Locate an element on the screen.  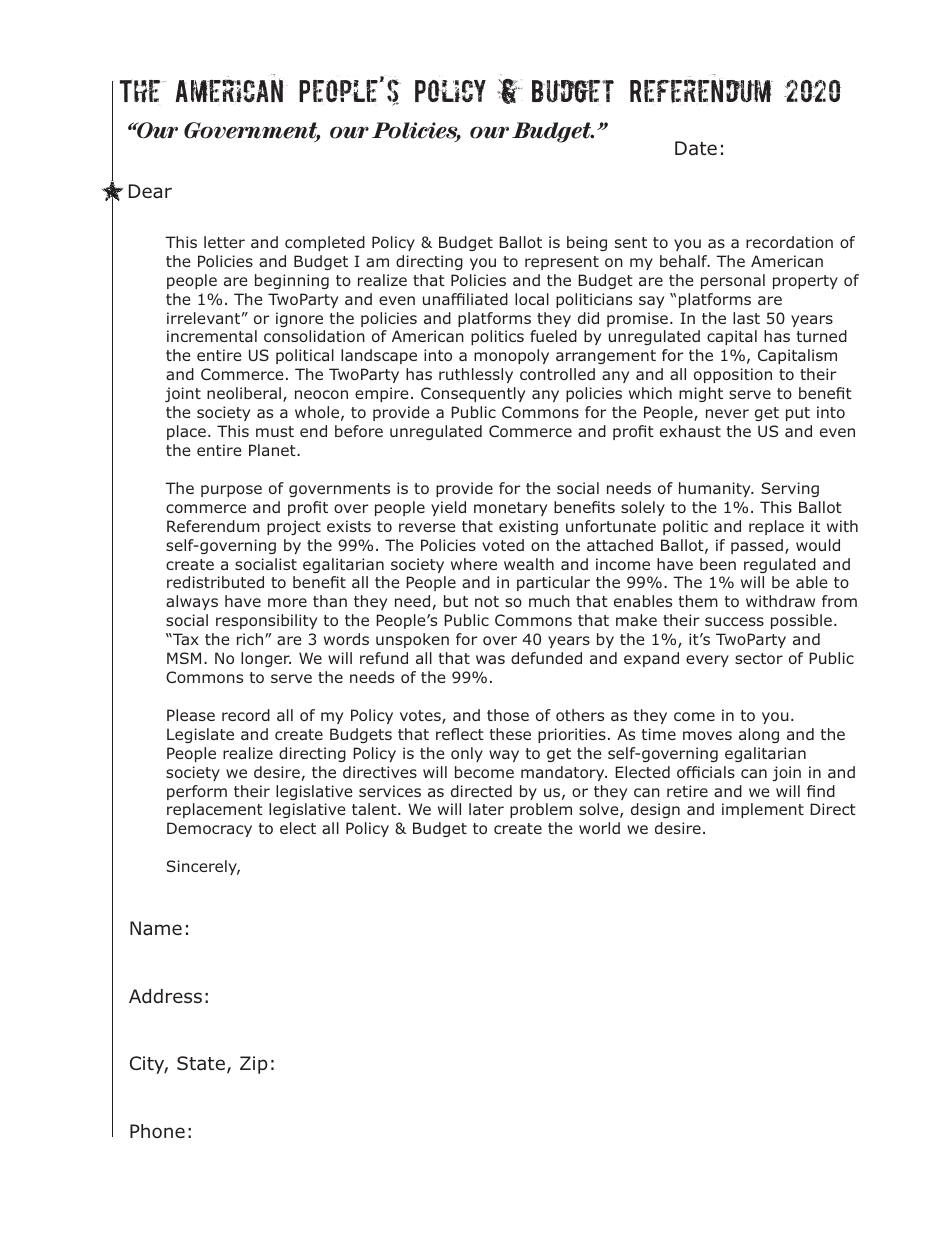
was is located at coordinates (490, 659).
